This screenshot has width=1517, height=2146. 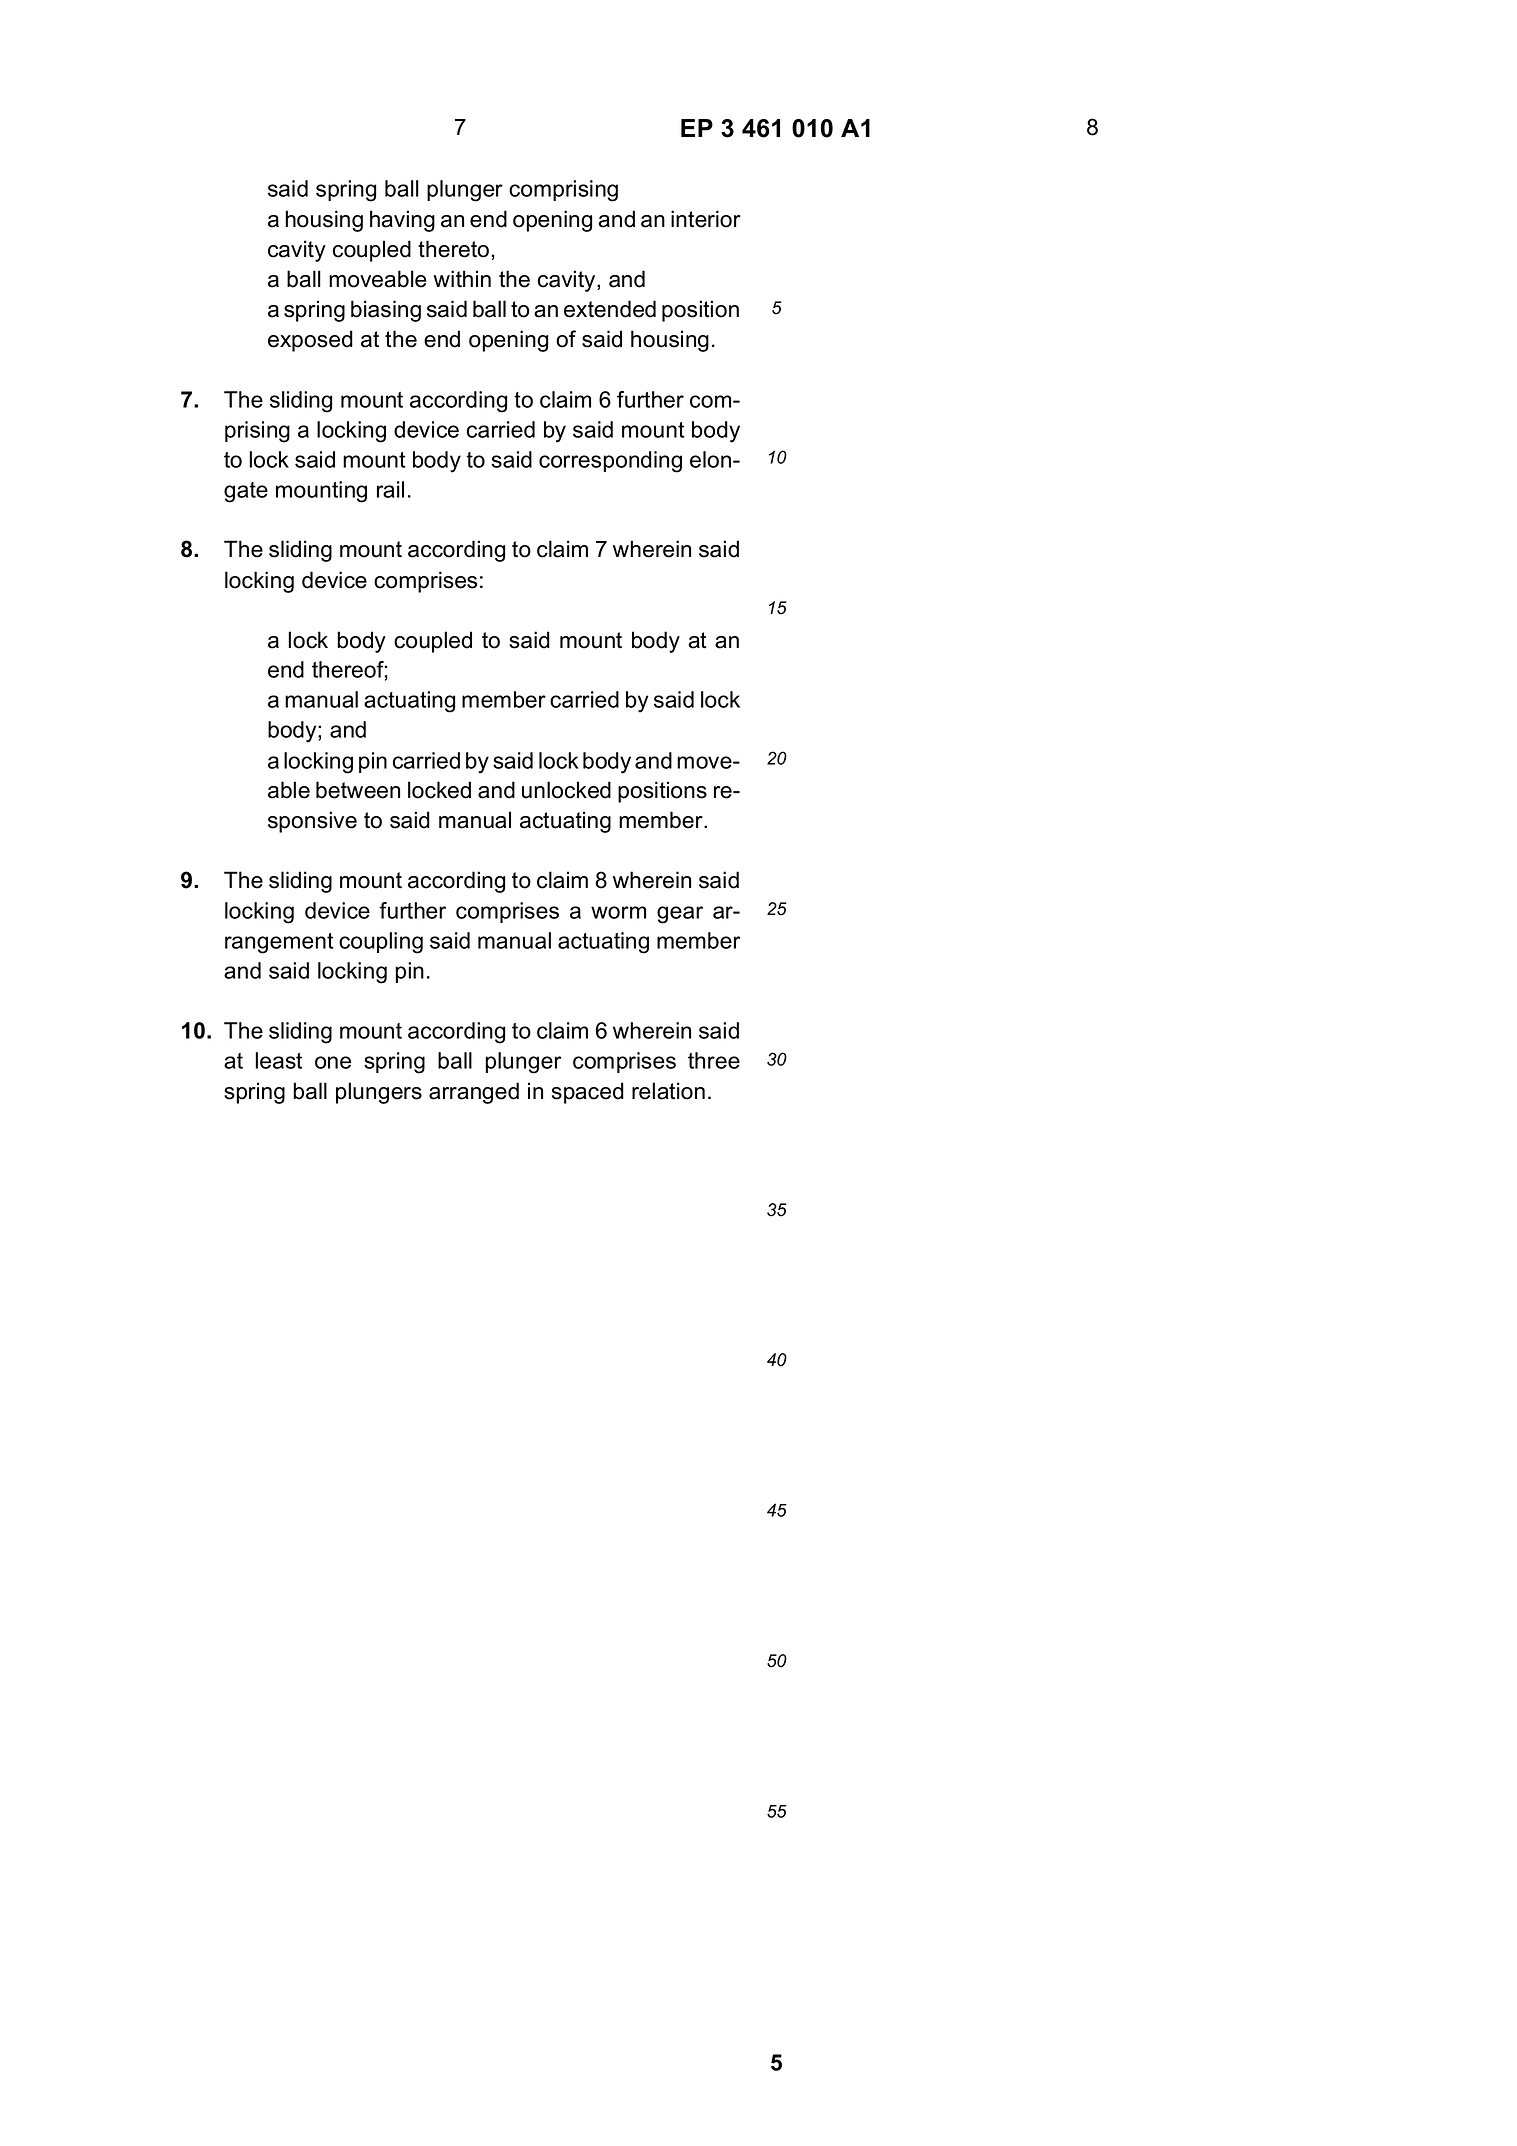 What do you see at coordinates (588, 1093) in the screenshot?
I see `spaced` at bounding box center [588, 1093].
